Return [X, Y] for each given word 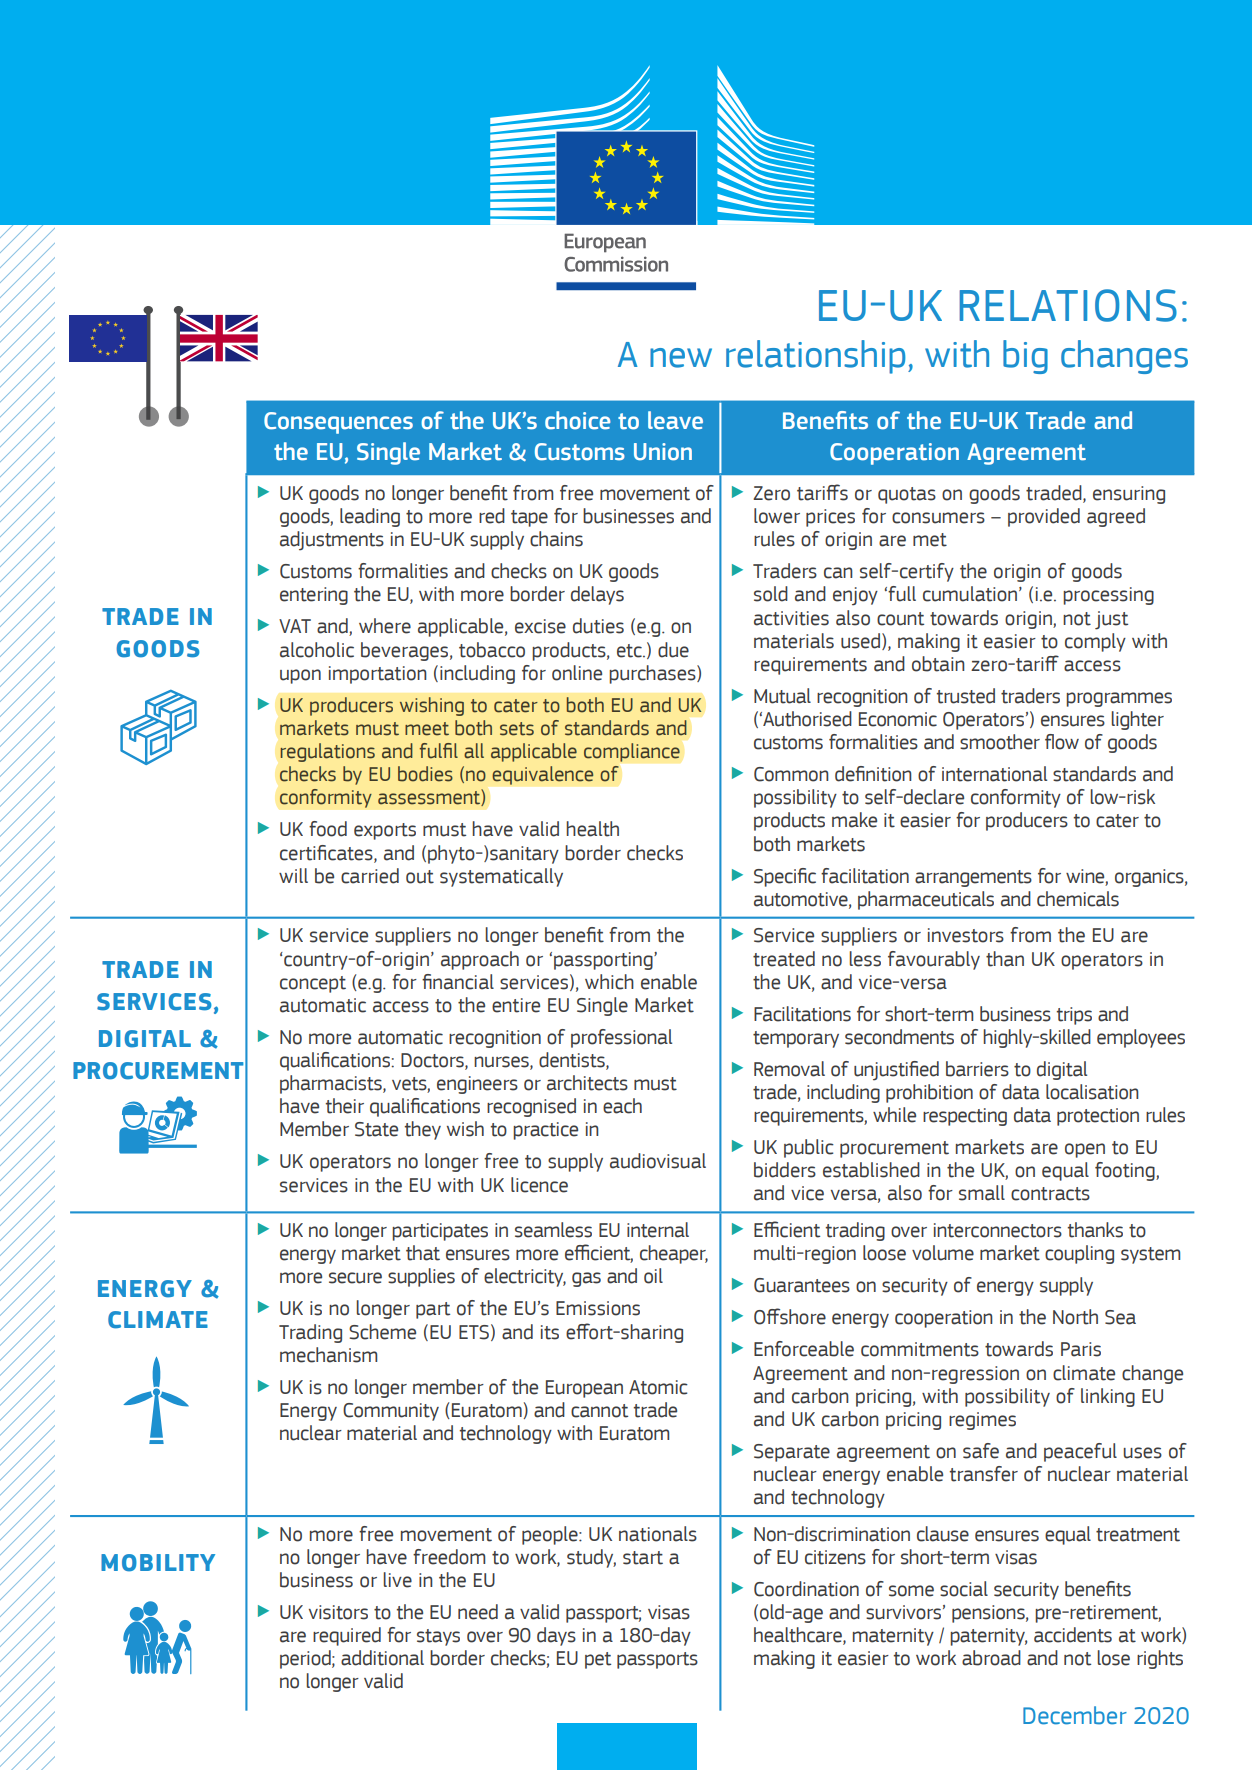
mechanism [328, 1355]
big [1025, 357]
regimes [982, 1421]
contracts [1050, 1194]
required [347, 1636]
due [673, 650]
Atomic [658, 1387]
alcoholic [317, 650]
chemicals [1078, 899]
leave [675, 420]
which [609, 982]
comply [1095, 642]
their [344, 1106]
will [293, 875]
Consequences [338, 423]
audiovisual [658, 1161]
